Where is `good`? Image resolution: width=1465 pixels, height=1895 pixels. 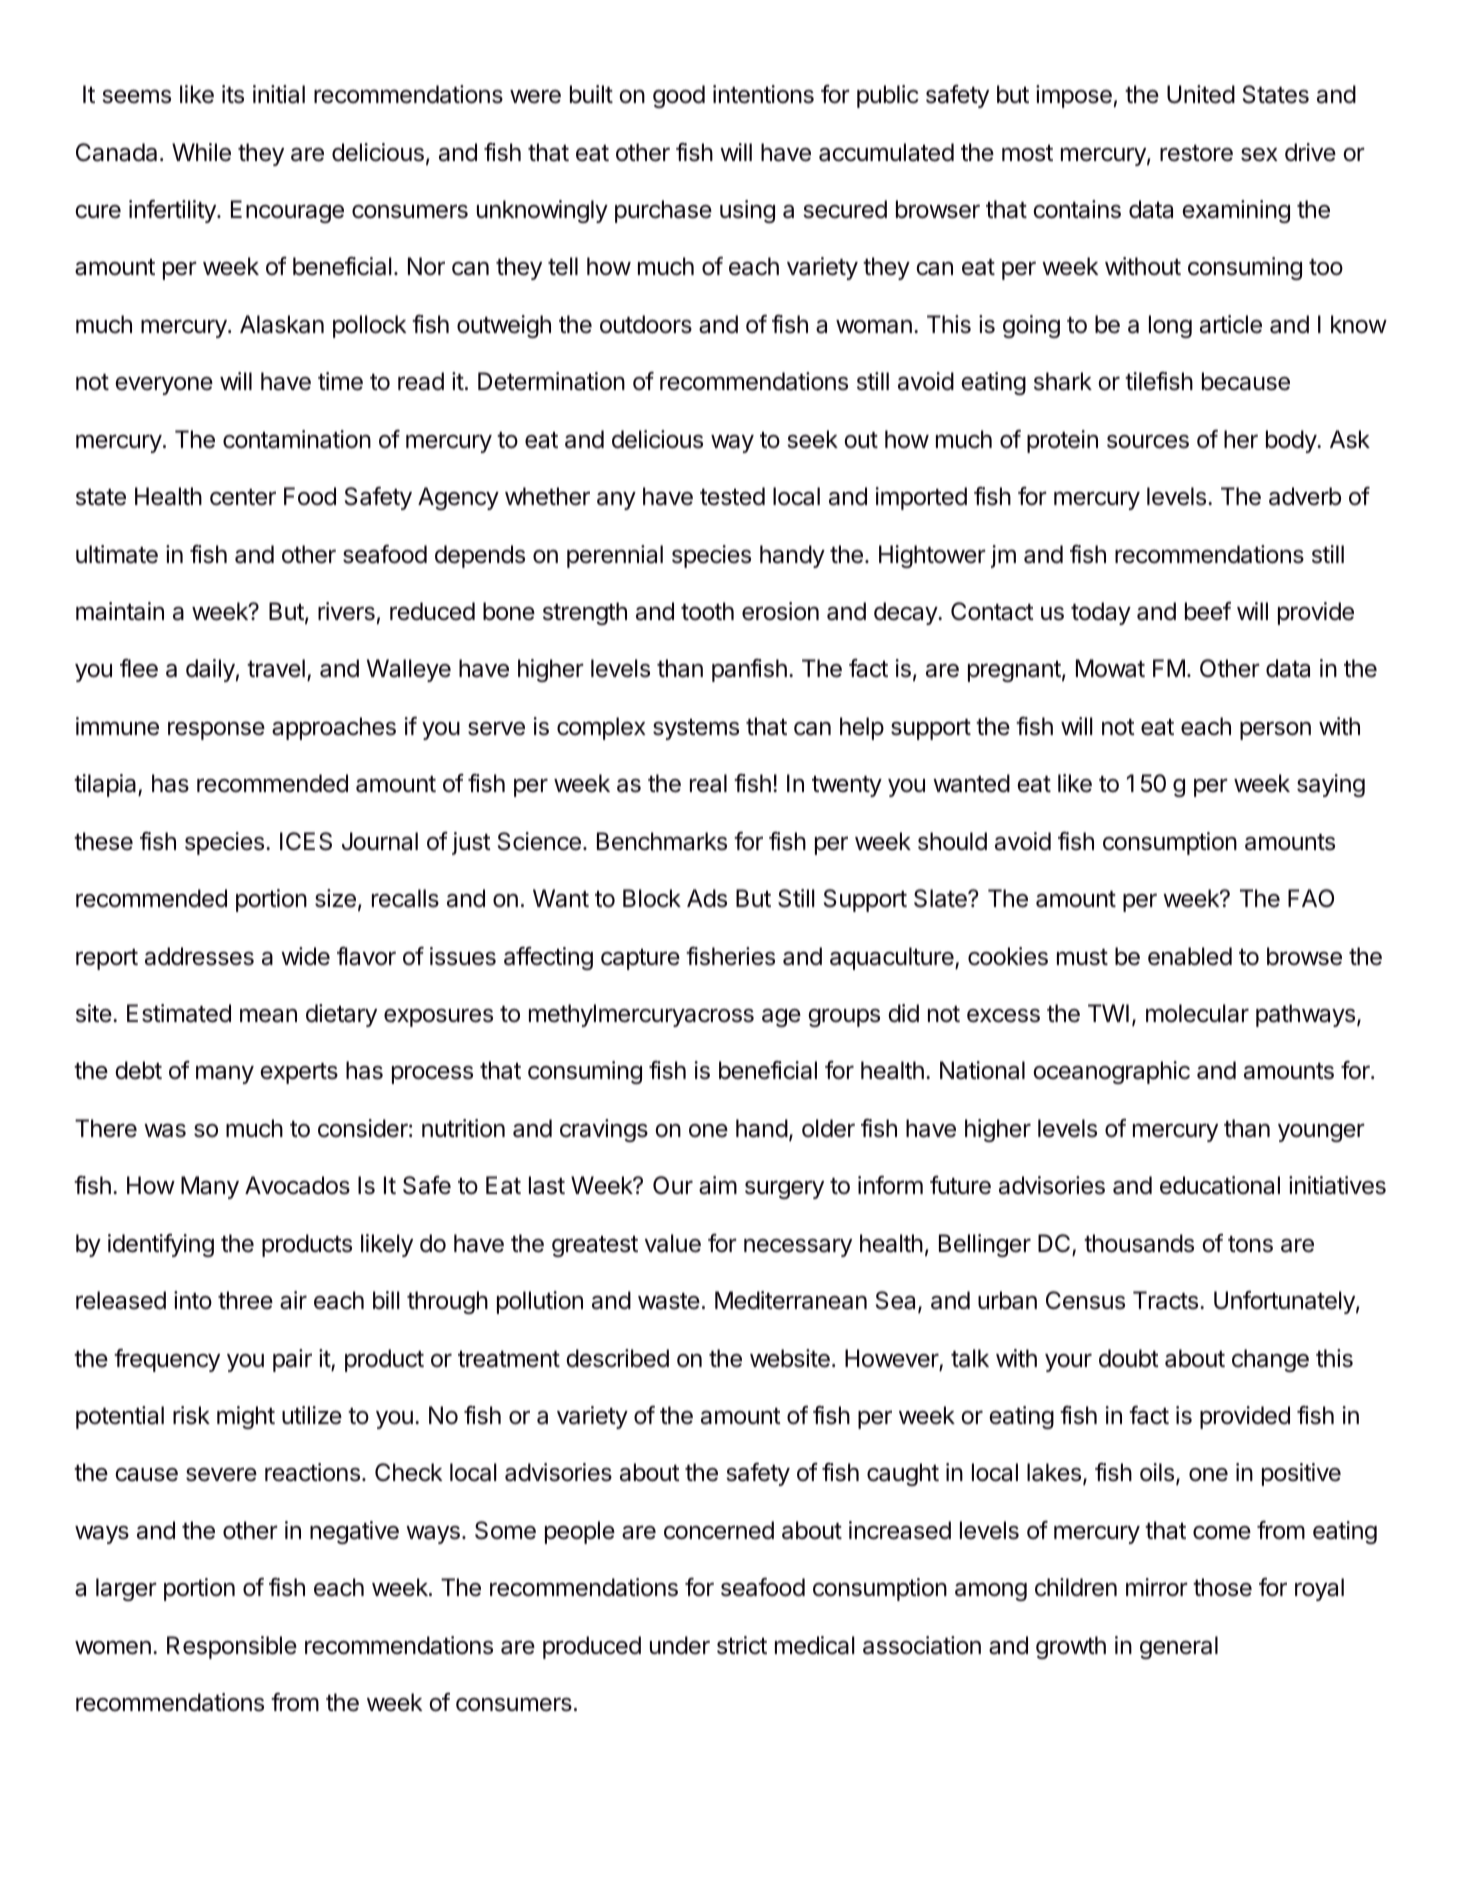 good is located at coordinates (679, 96).
